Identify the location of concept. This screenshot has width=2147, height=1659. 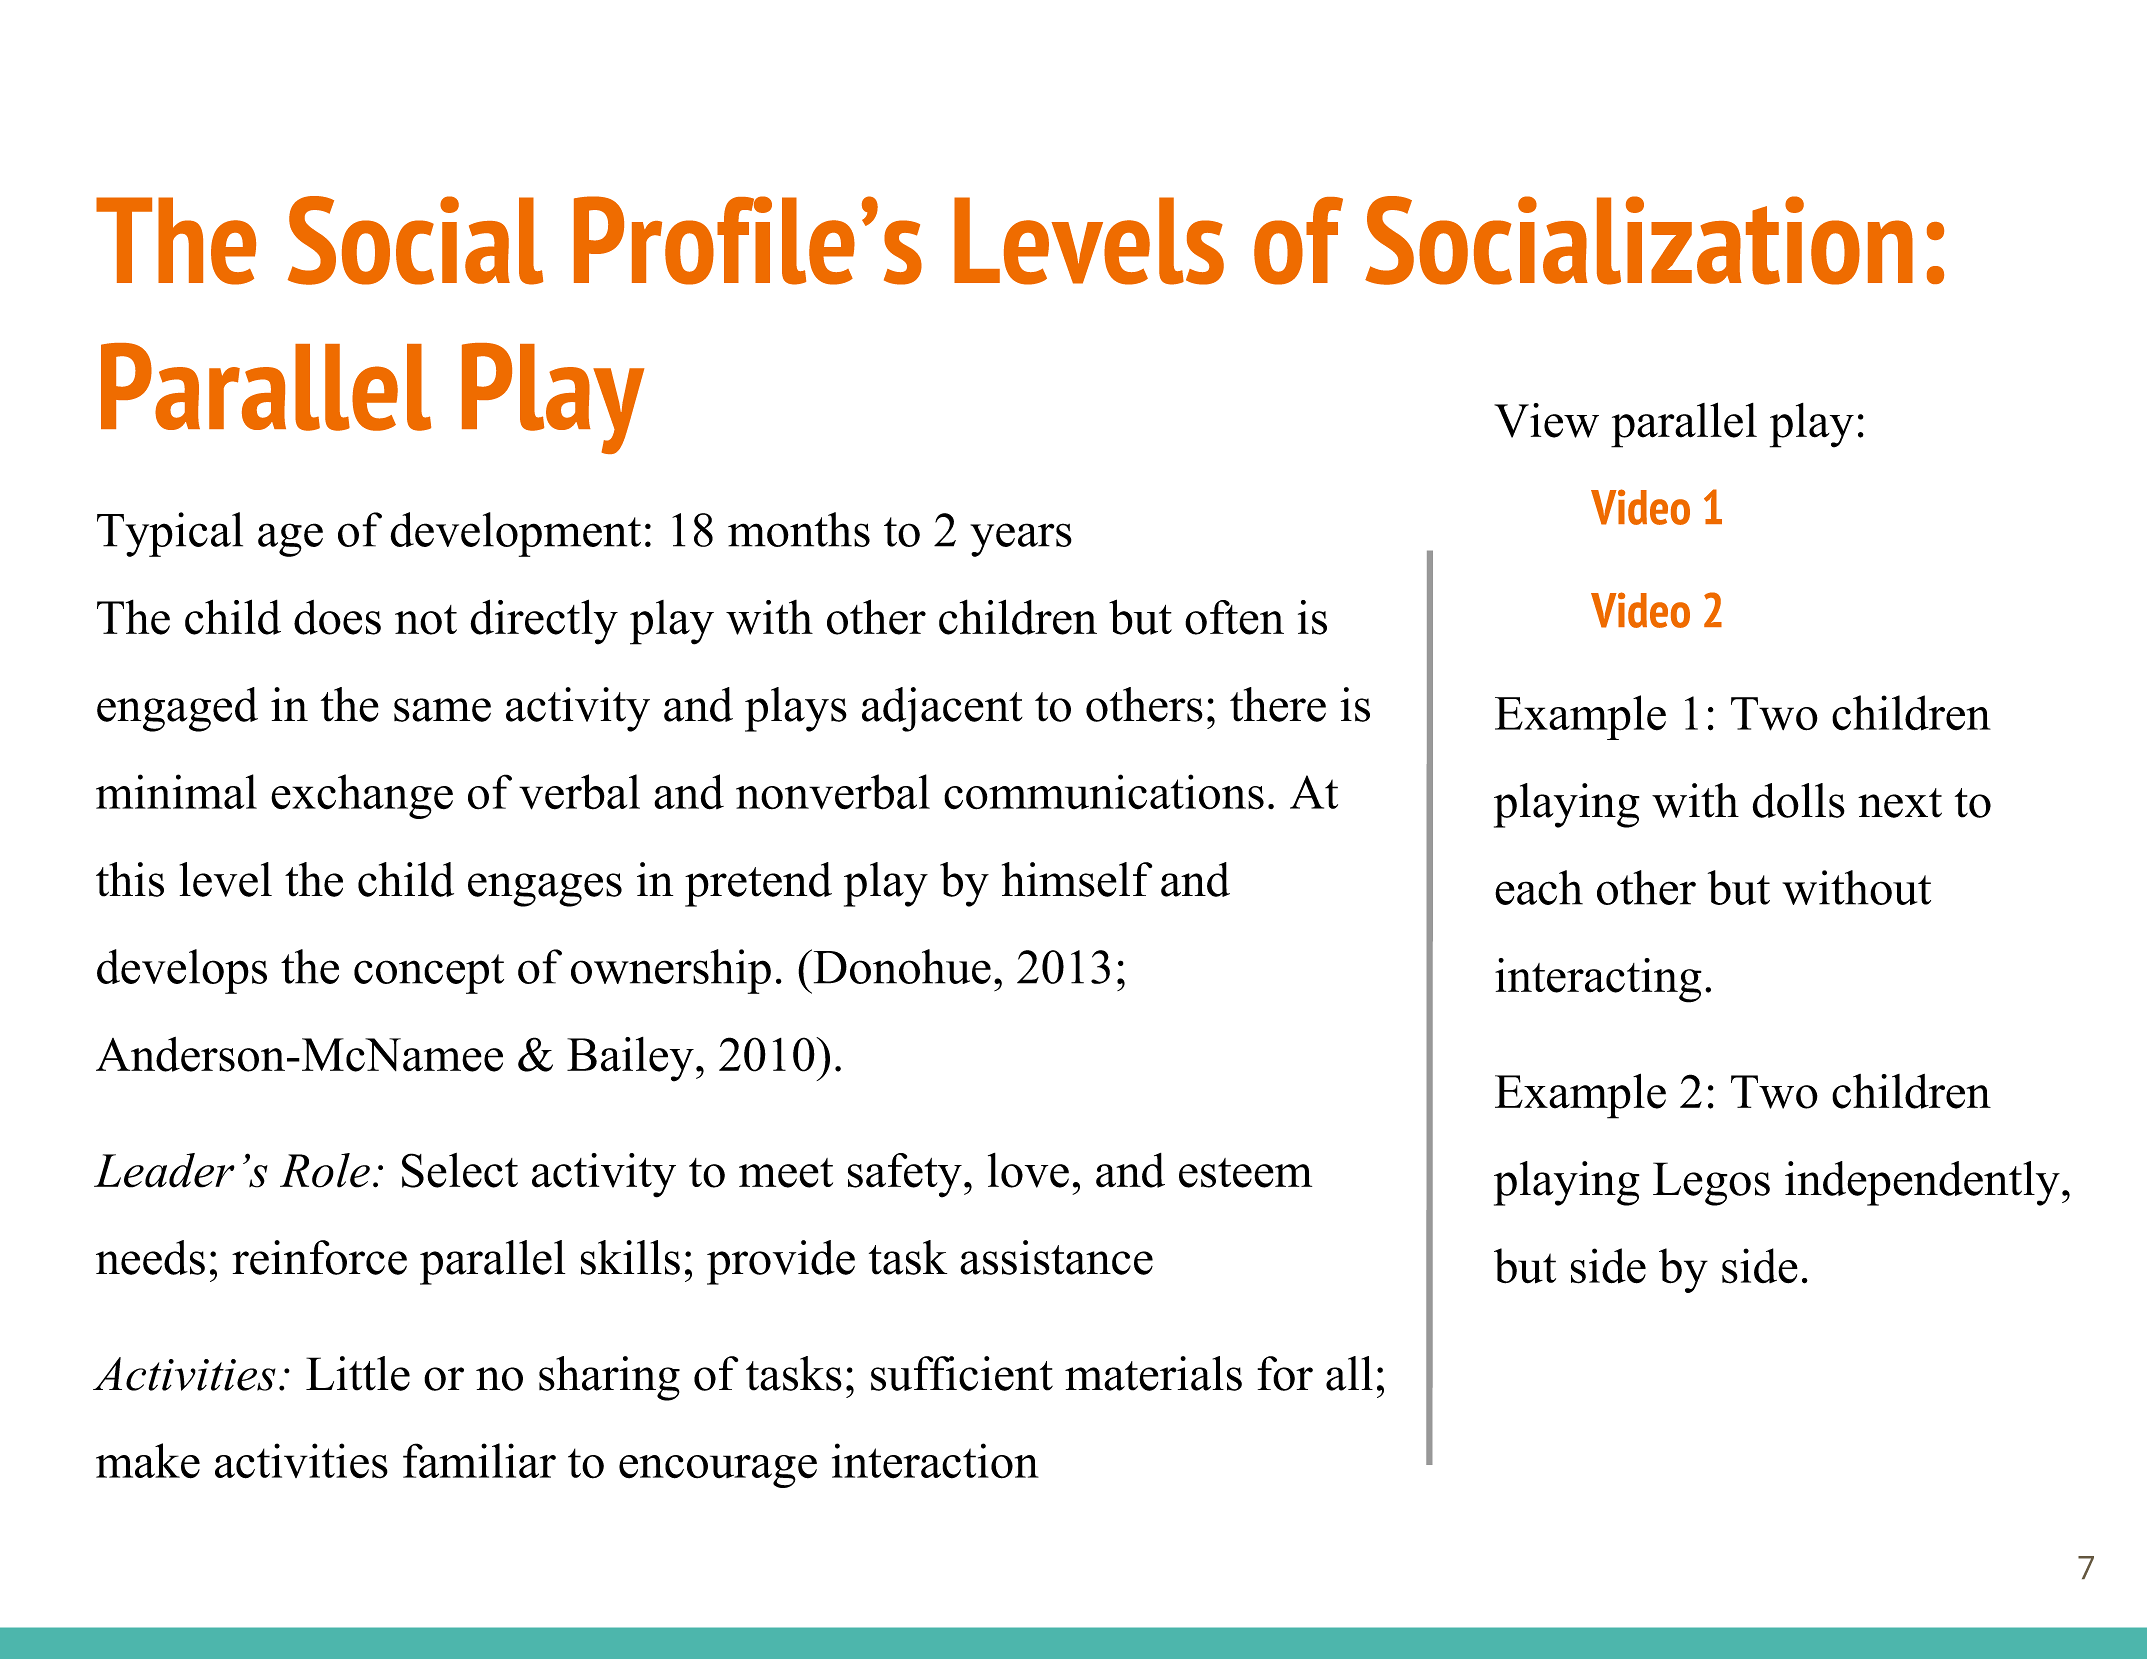
(429, 974).
